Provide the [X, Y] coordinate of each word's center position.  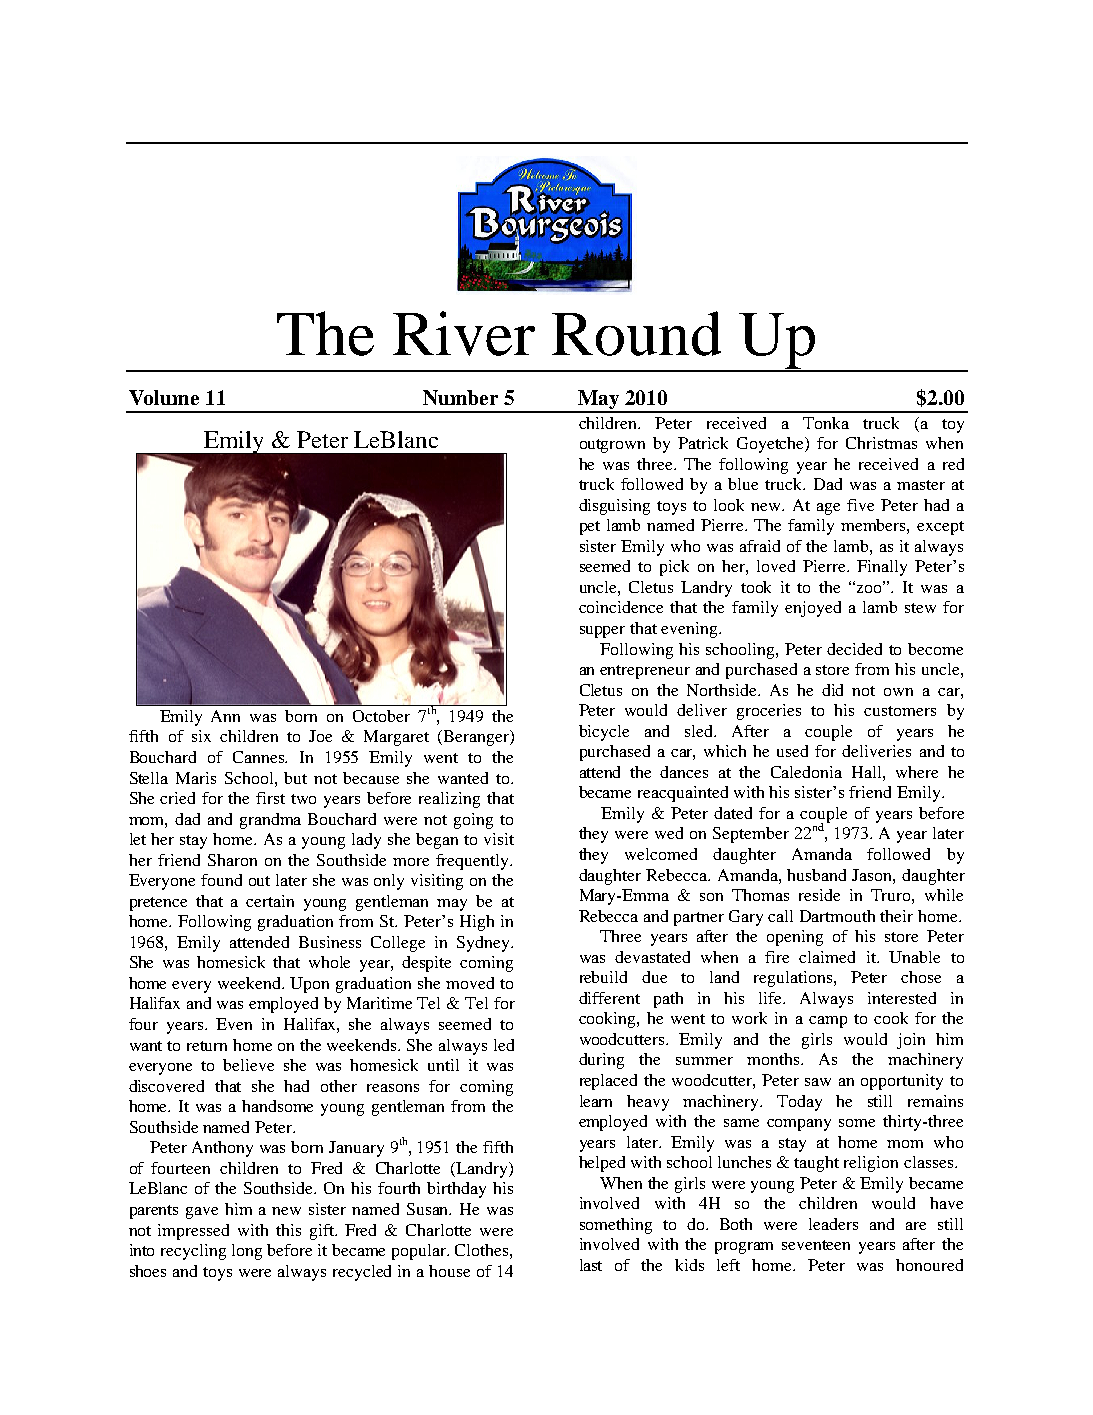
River [464, 333]
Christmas [881, 443]
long [247, 1252]
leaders [833, 1224]
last [591, 1265]
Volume [164, 397]
